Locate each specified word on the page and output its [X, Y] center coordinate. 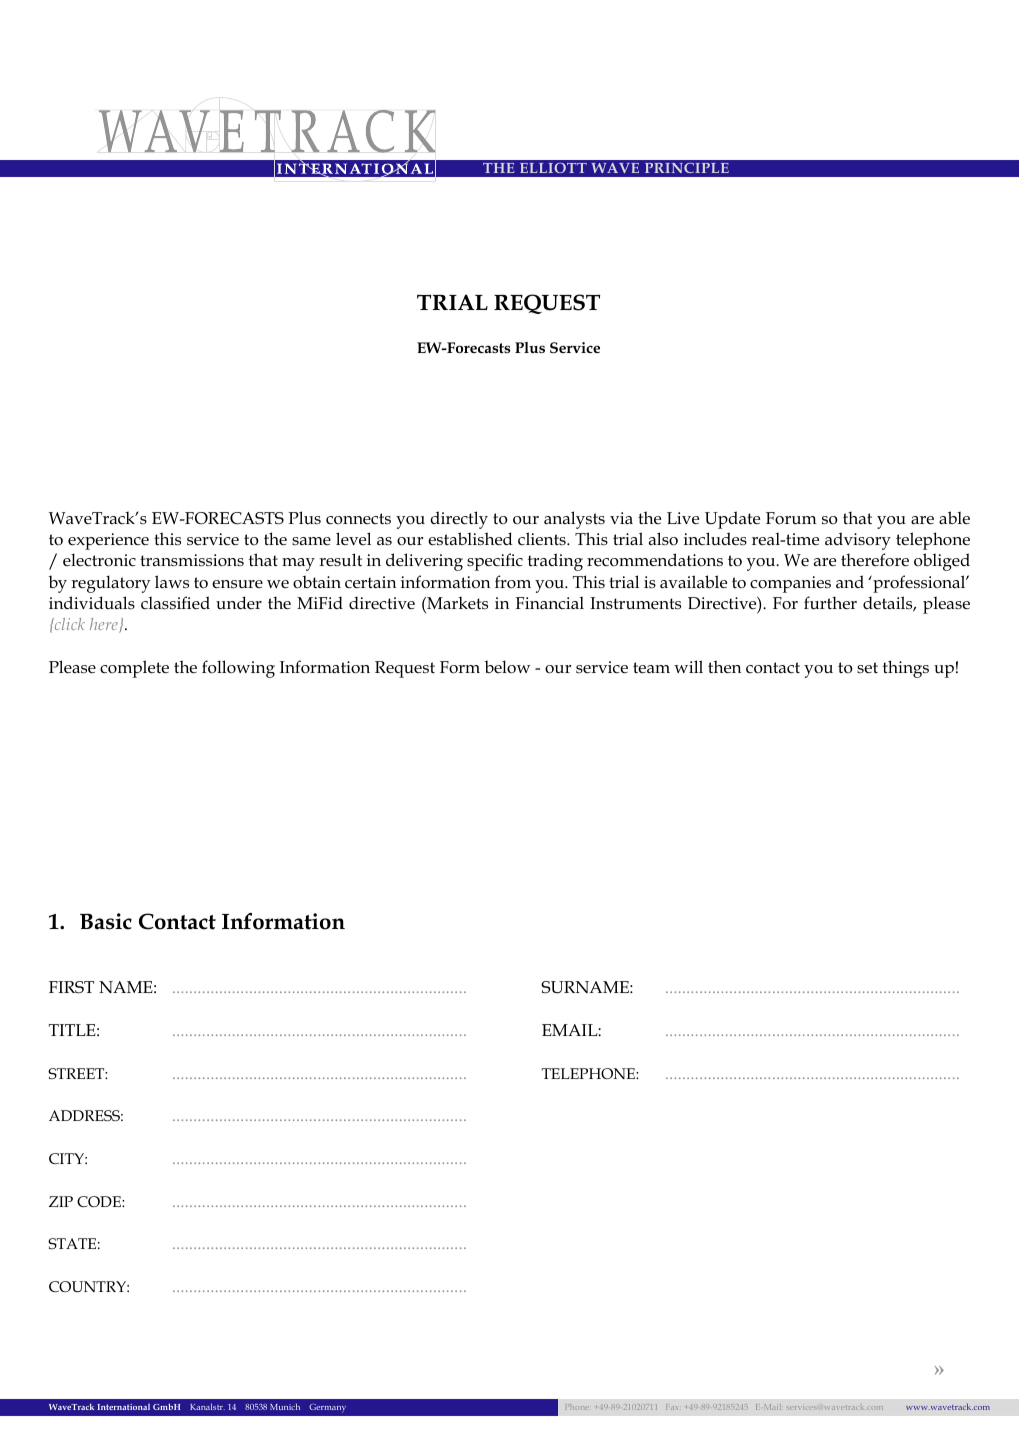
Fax [671, 1407]
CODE [100, 1201]
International [124, 1407]
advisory [858, 541]
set [867, 668]
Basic [106, 921]
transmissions [192, 560]
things [906, 669]
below [507, 667]
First [71, 987]
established [470, 539]
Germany [327, 1408]
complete [134, 669]
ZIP [61, 1201]
